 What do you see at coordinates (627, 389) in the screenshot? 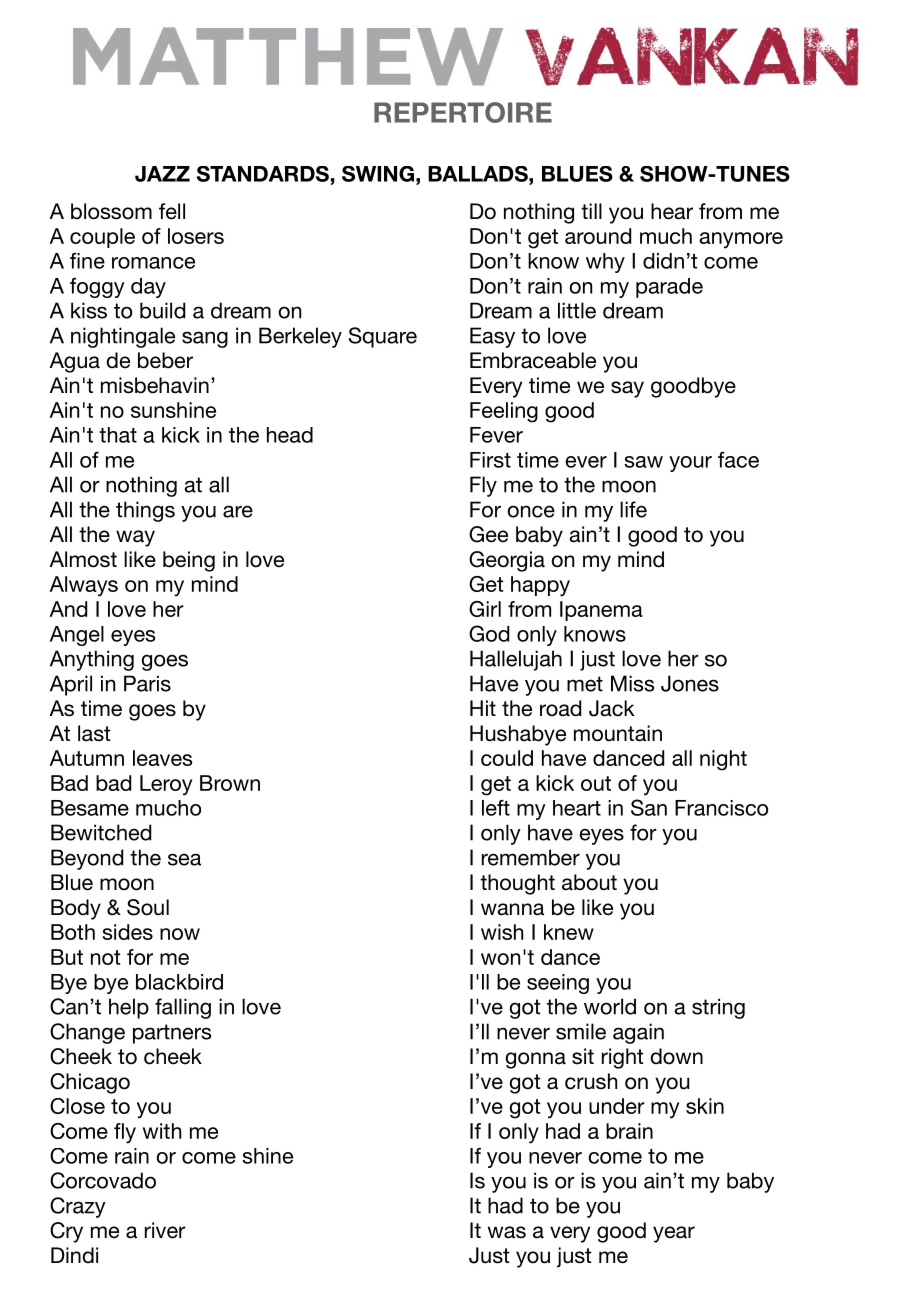
I see `say` at bounding box center [627, 389].
